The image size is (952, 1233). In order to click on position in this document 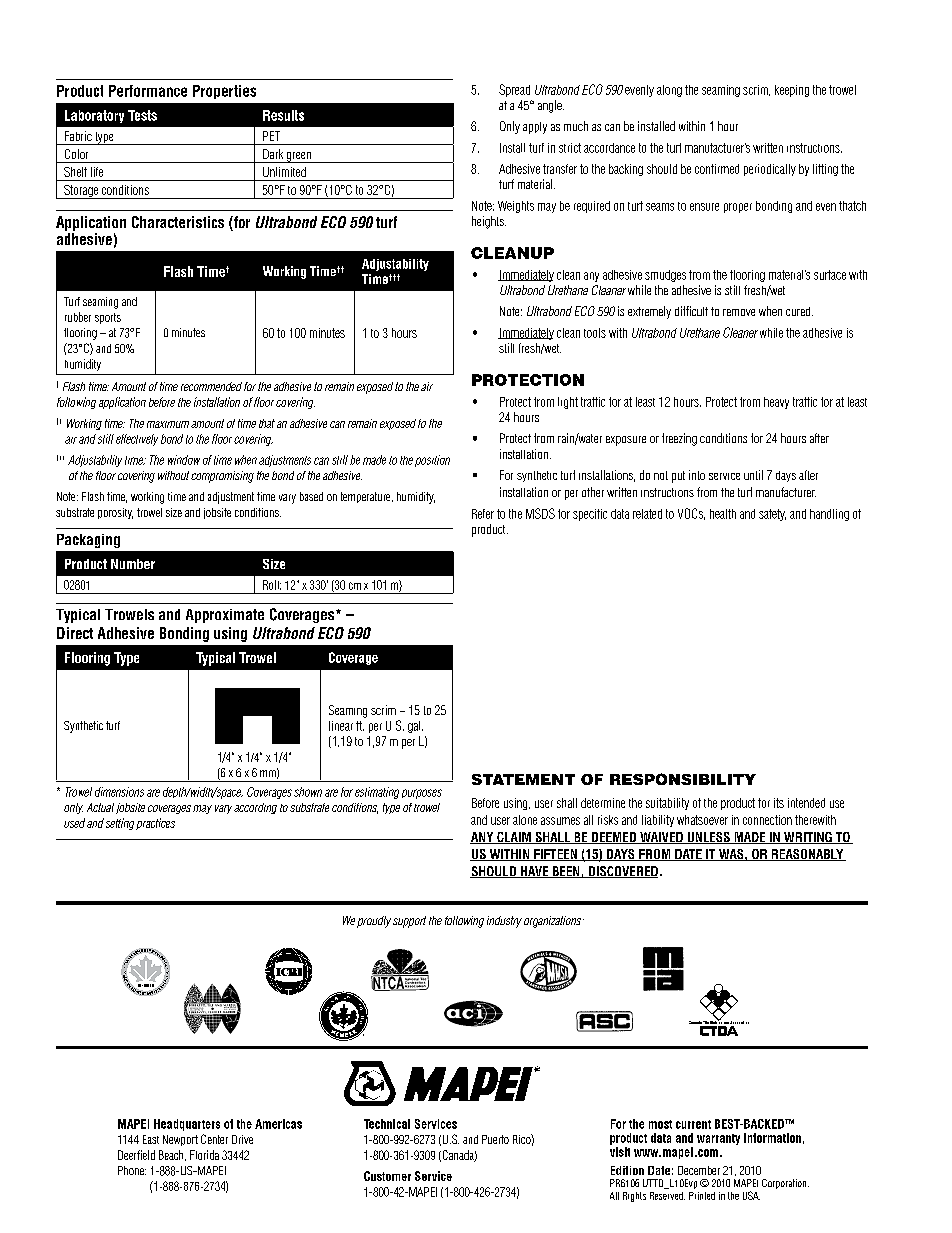, I will do `click(432, 461)`.
